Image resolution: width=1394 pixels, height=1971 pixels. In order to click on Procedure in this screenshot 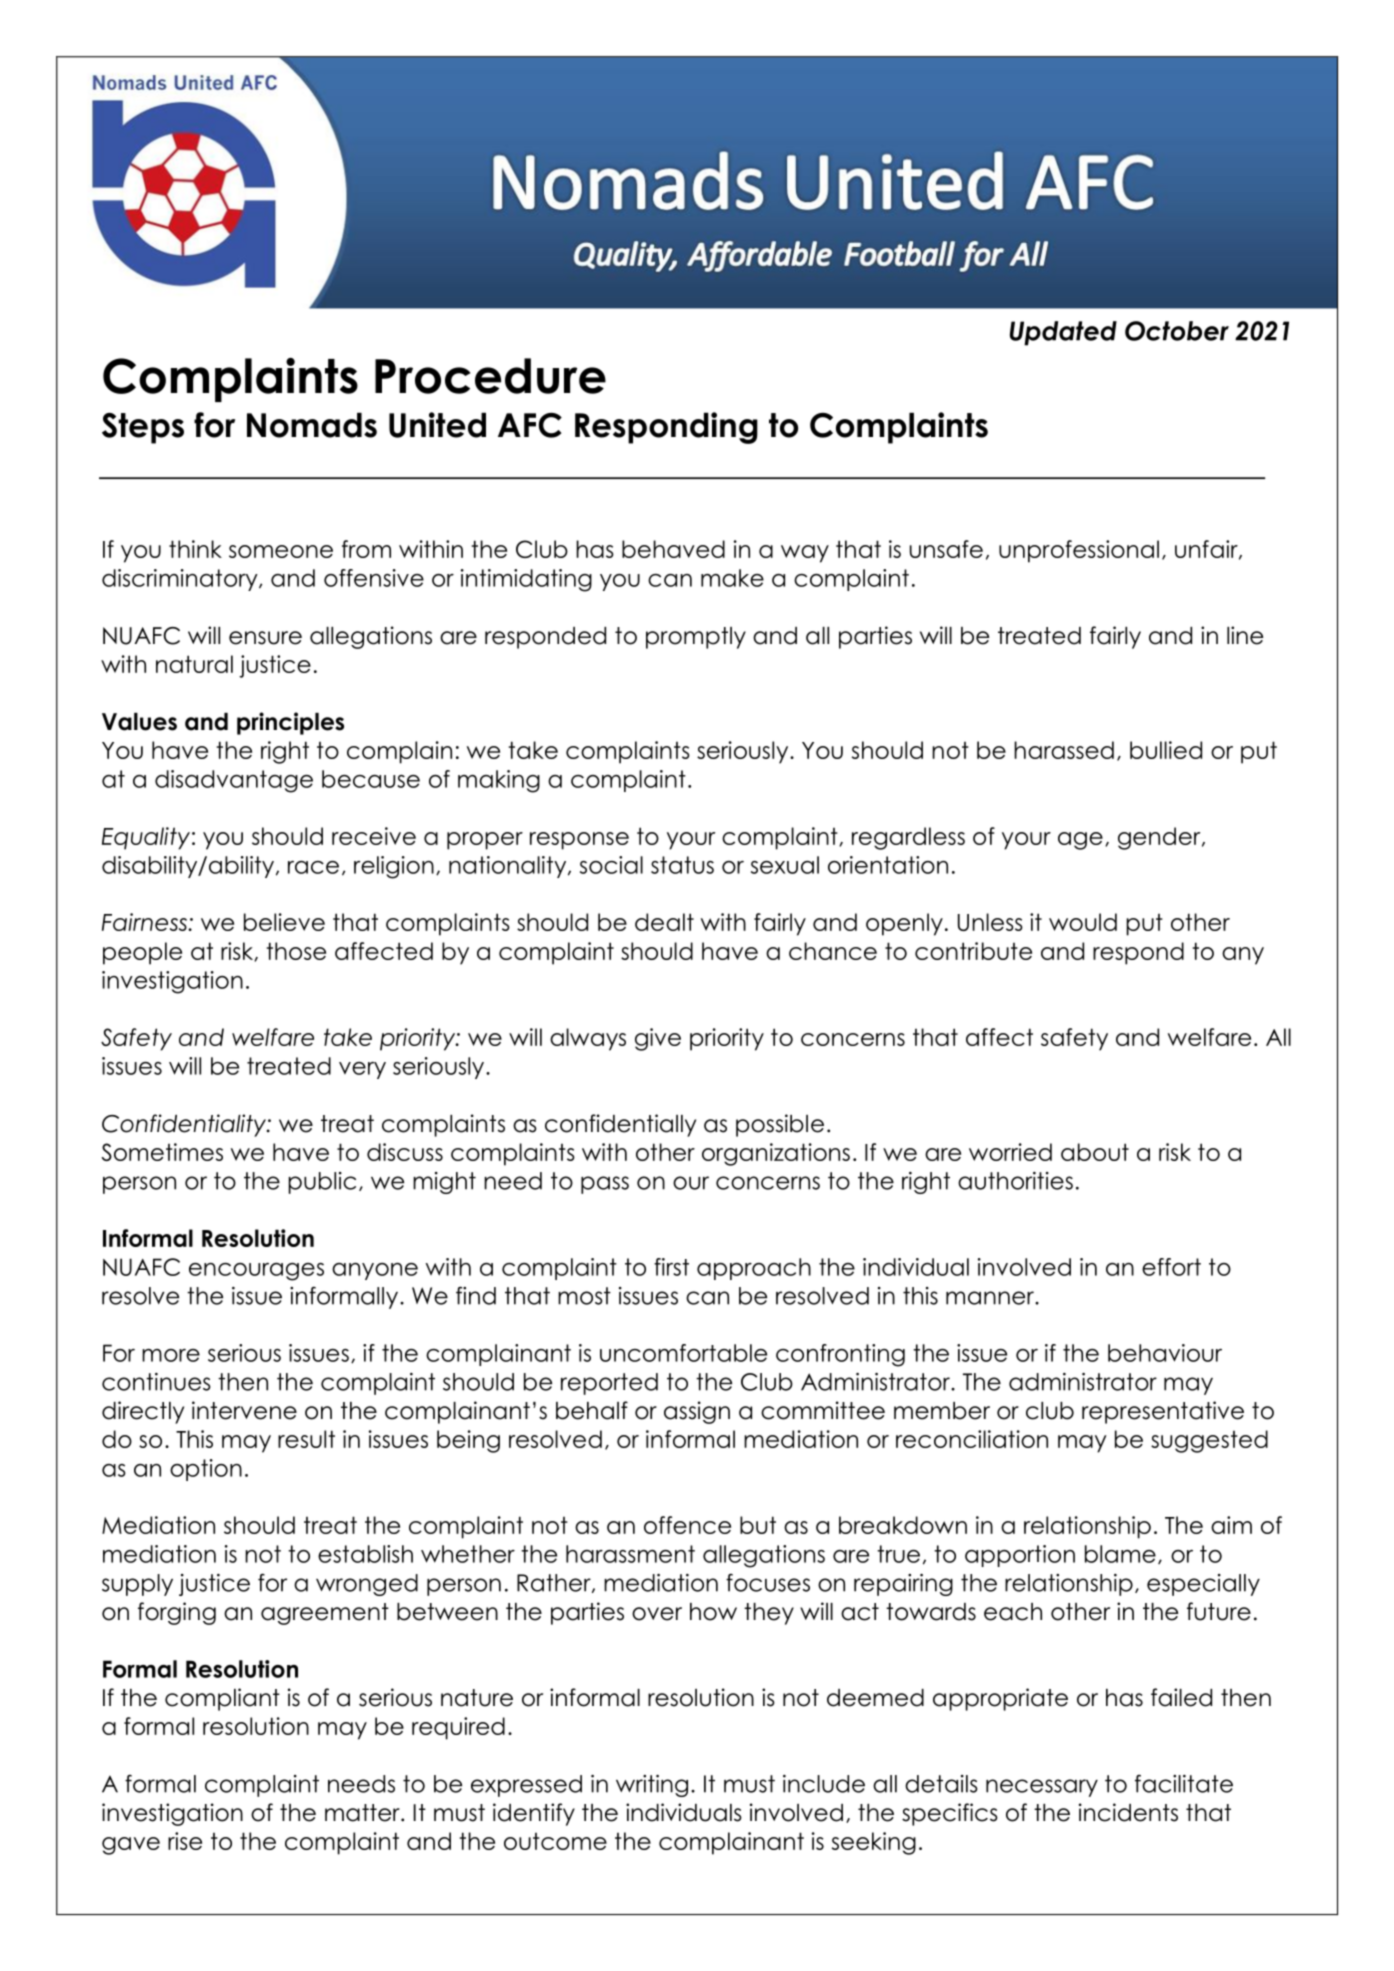, I will do `click(490, 376)`.
